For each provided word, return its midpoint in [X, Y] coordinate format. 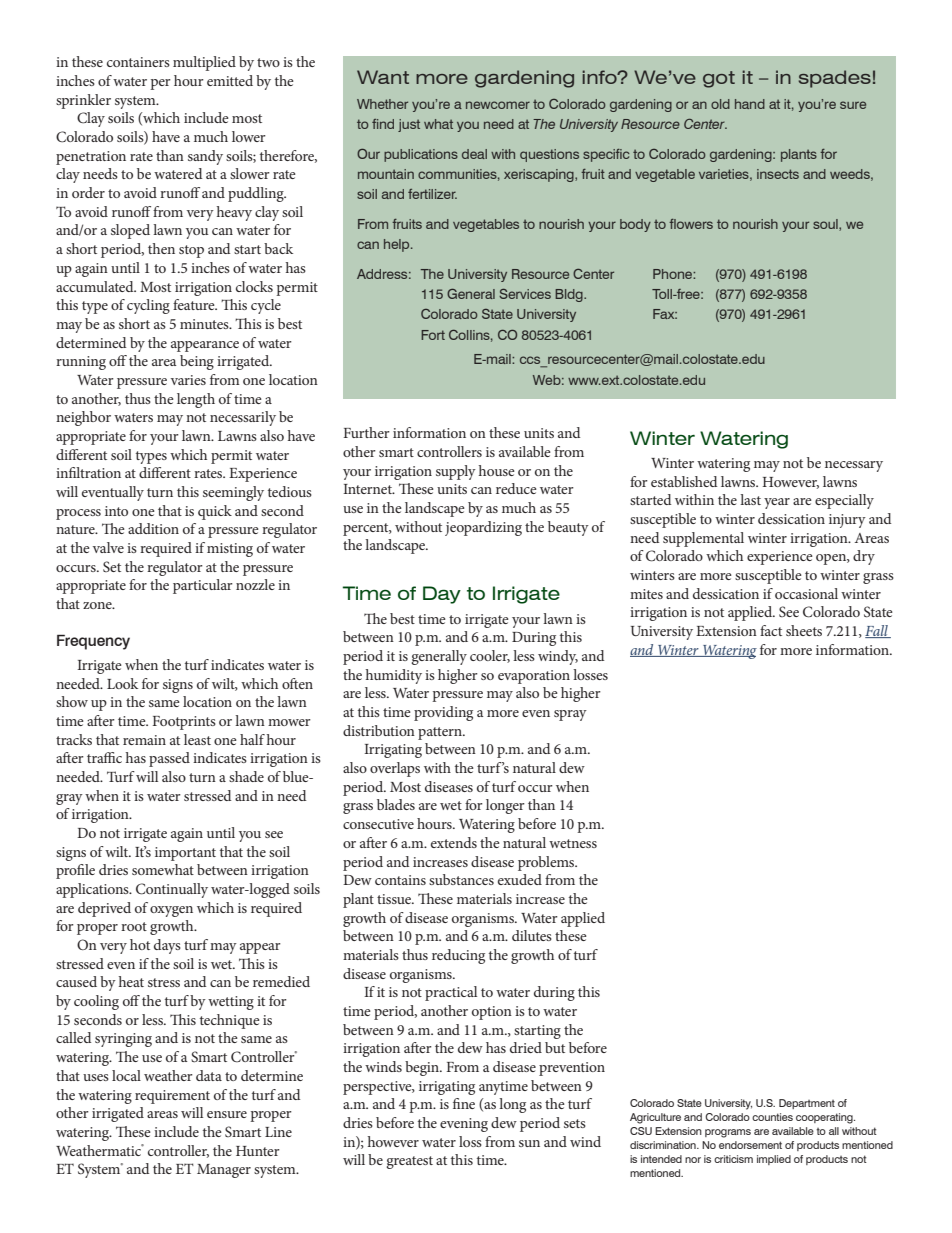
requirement [172, 1097]
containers [138, 62]
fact [771, 630]
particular [203, 586]
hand [750, 104]
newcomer [498, 105]
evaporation [534, 677]
